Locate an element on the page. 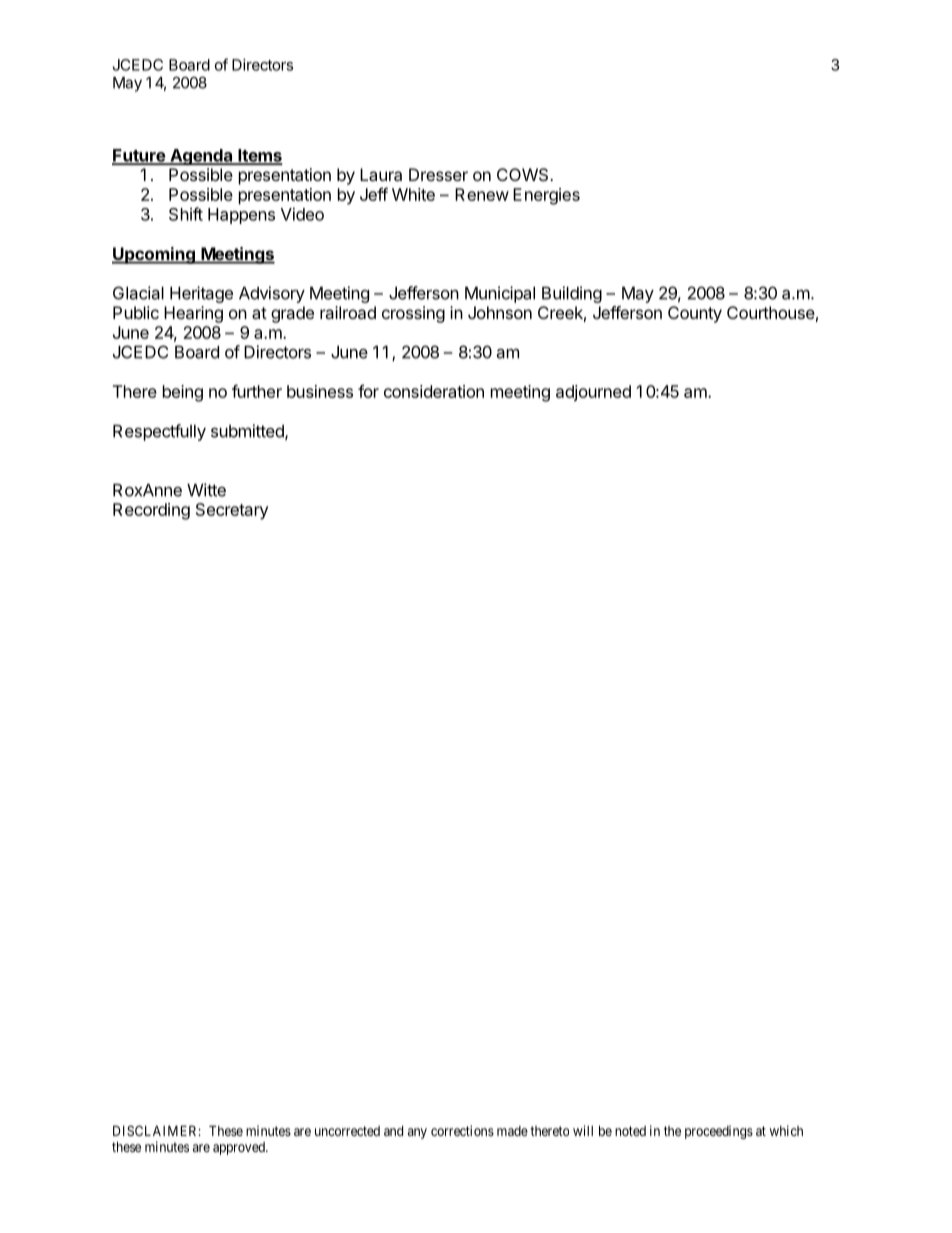 This page has height=1233, width=952. which is located at coordinates (786, 1130).
